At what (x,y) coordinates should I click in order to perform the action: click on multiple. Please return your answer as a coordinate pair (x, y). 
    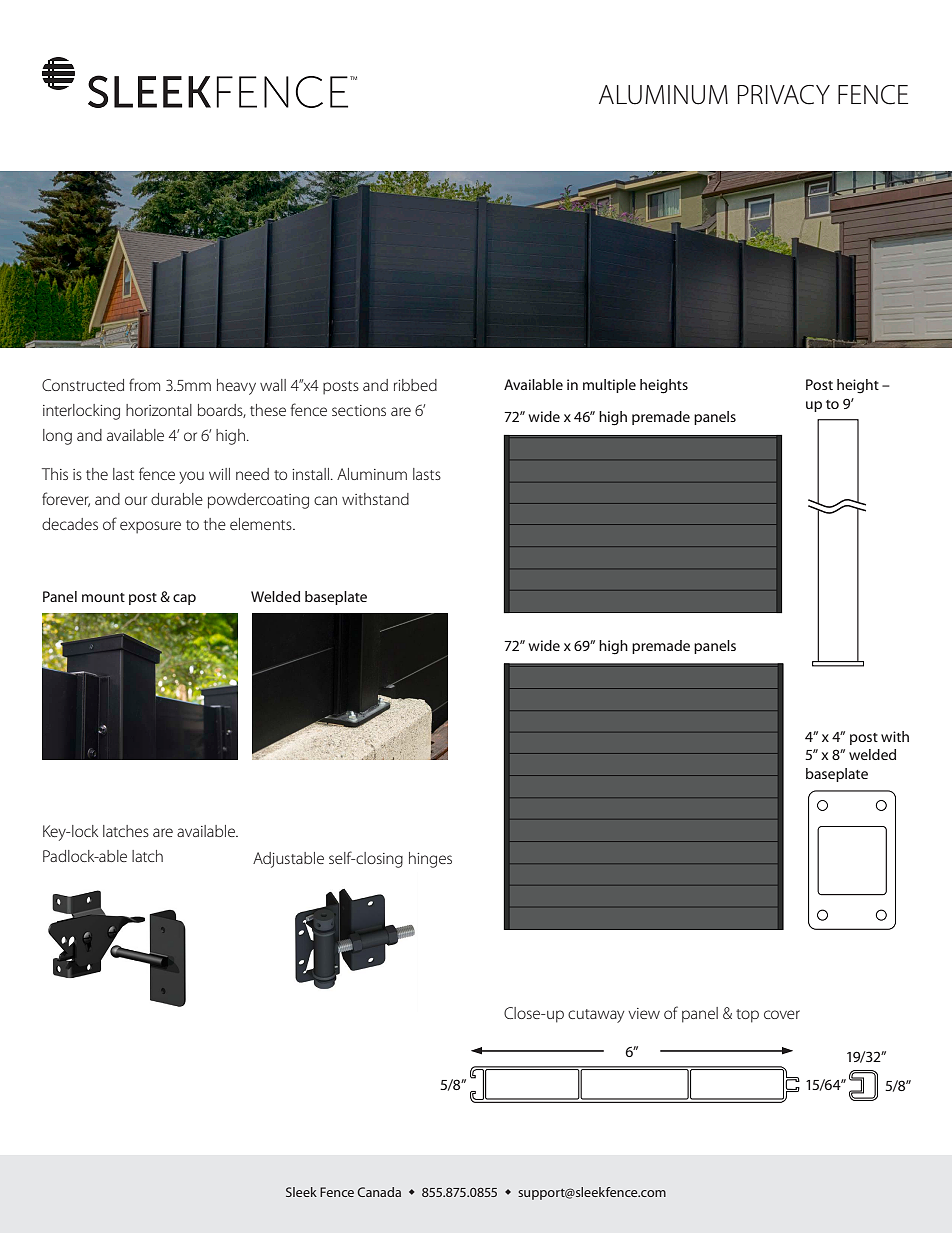
    Looking at the image, I should click on (609, 386).
